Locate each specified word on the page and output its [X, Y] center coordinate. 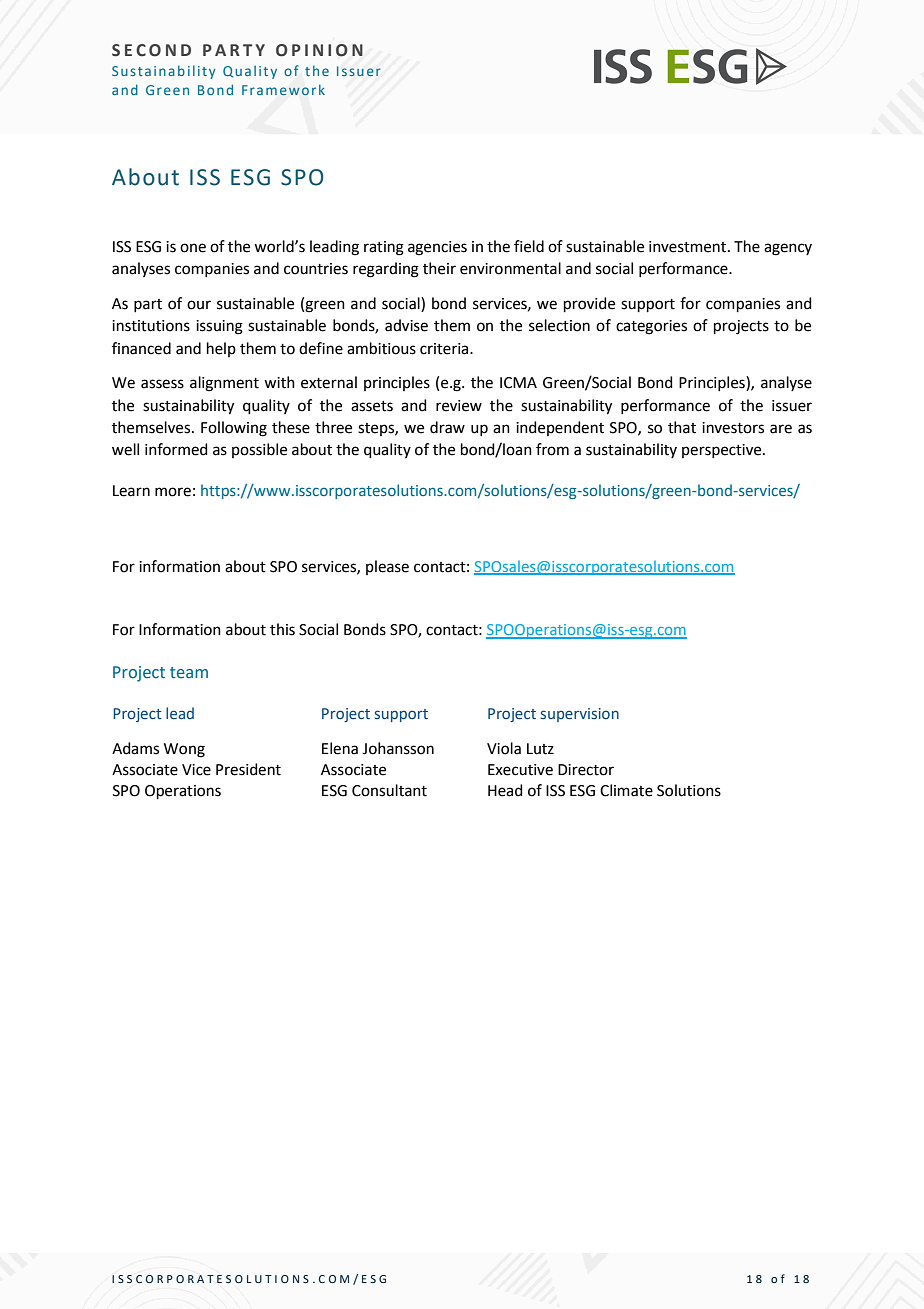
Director [586, 770]
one [193, 248]
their [439, 268]
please [387, 567]
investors [733, 428]
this [282, 629]
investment [689, 247]
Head [505, 790]
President [248, 769]
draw [447, 427]
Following [234, 429]
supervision [580, 715]
